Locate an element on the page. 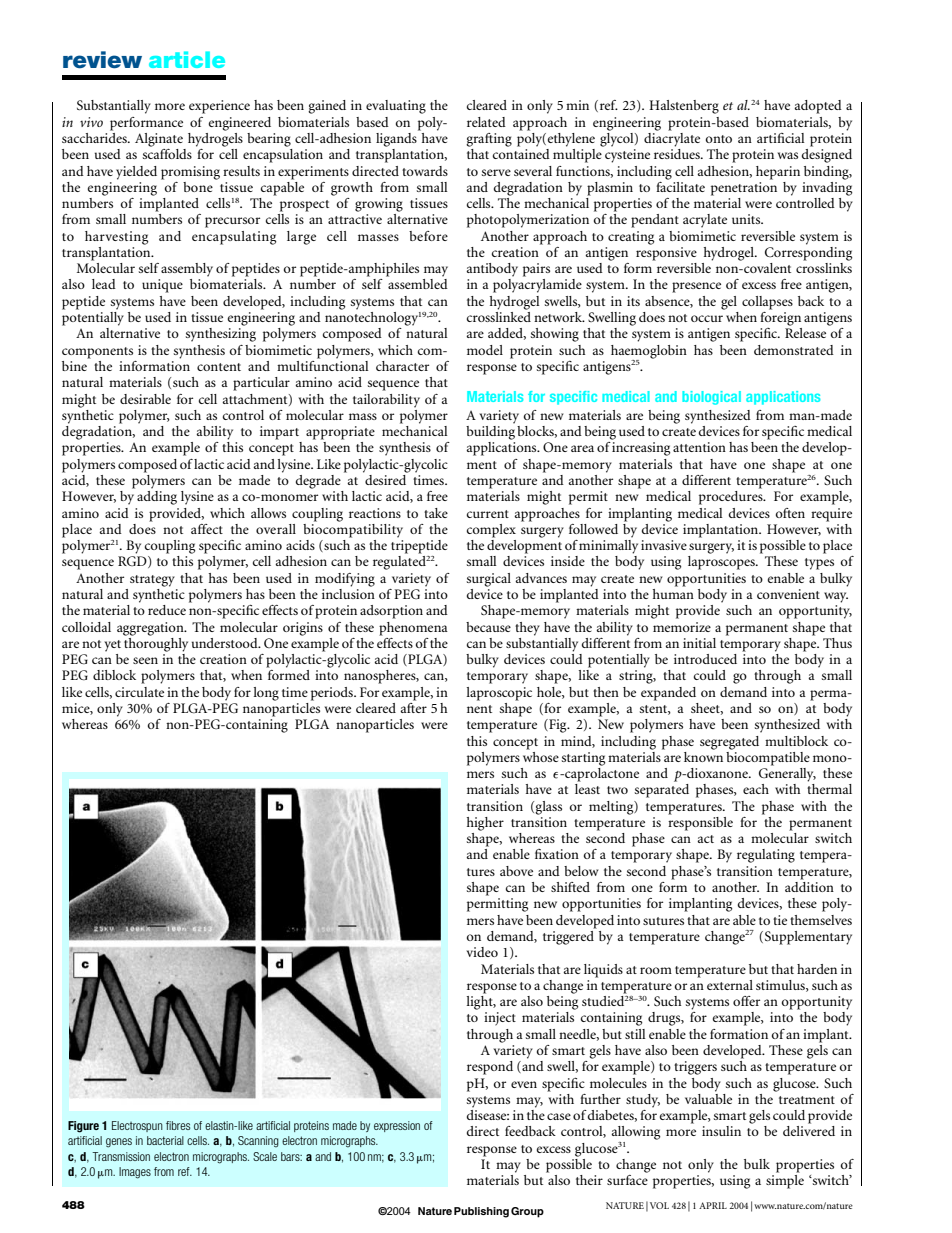 The image size is (952, 1233). adding is located at coordinates (157, 498).
